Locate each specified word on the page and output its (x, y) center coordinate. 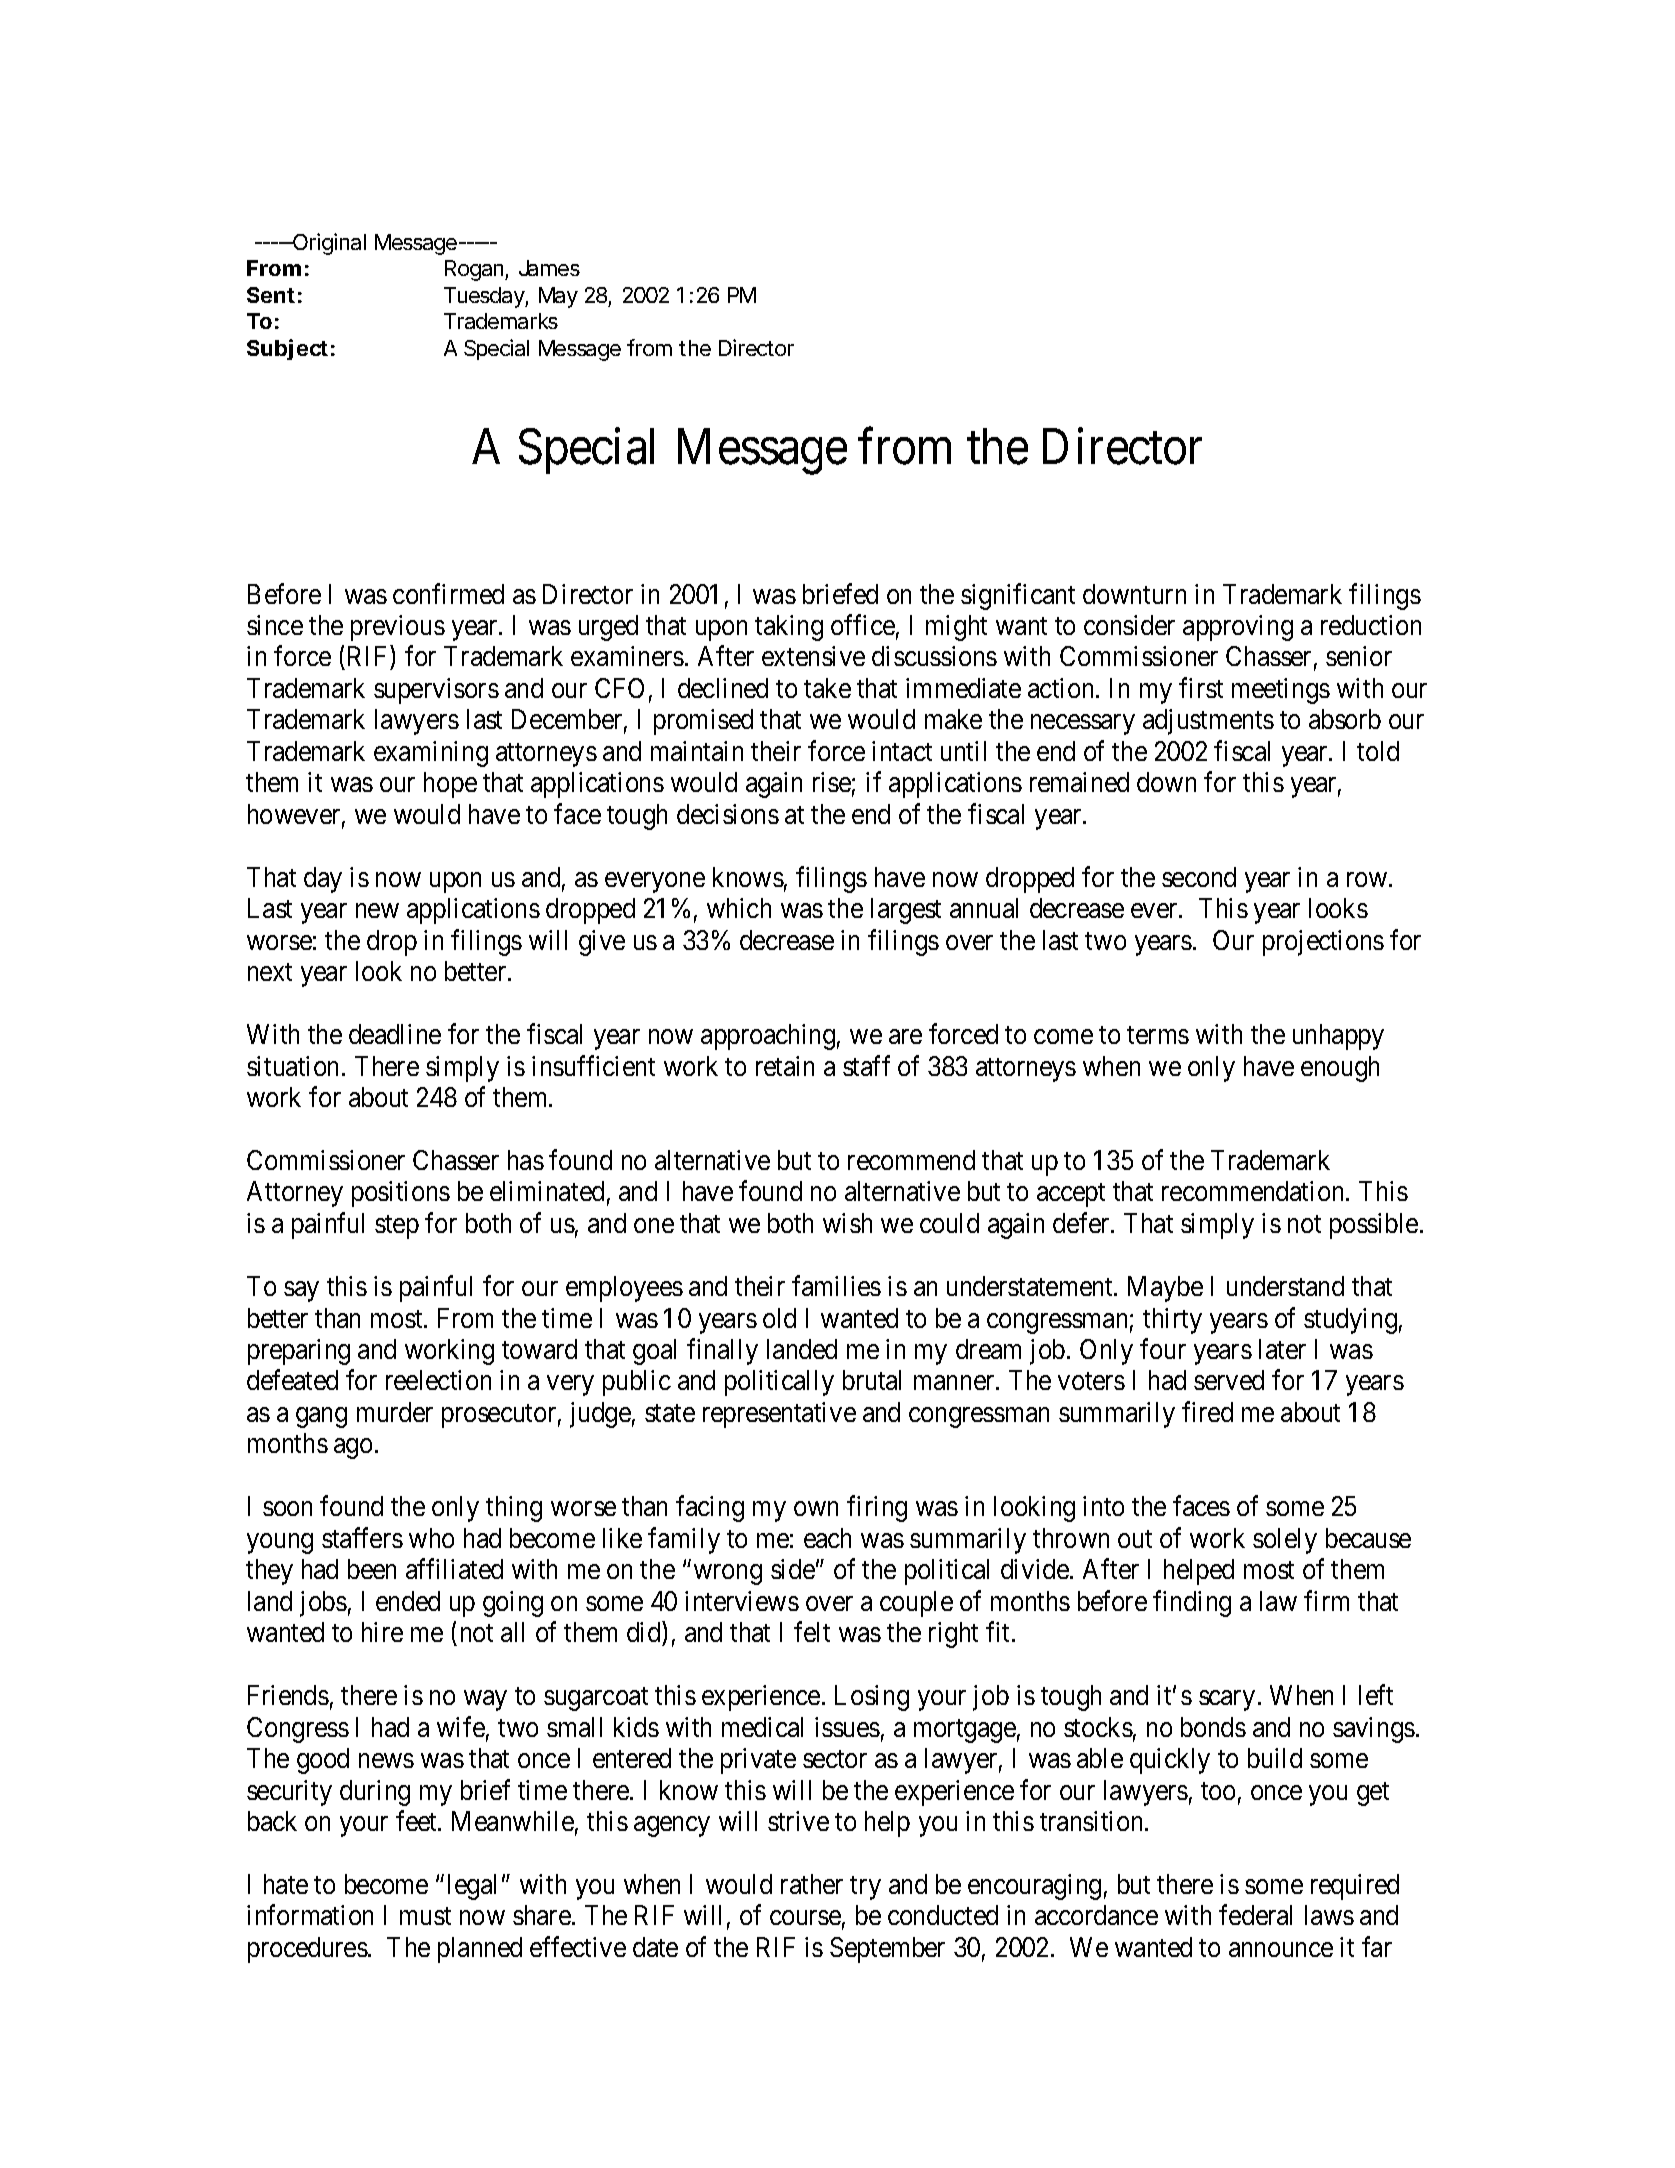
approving (1238, 628)
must (425, 1916)
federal (1255, 1915)
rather (812, 1884)
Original (328, 244)
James (549, 268)
